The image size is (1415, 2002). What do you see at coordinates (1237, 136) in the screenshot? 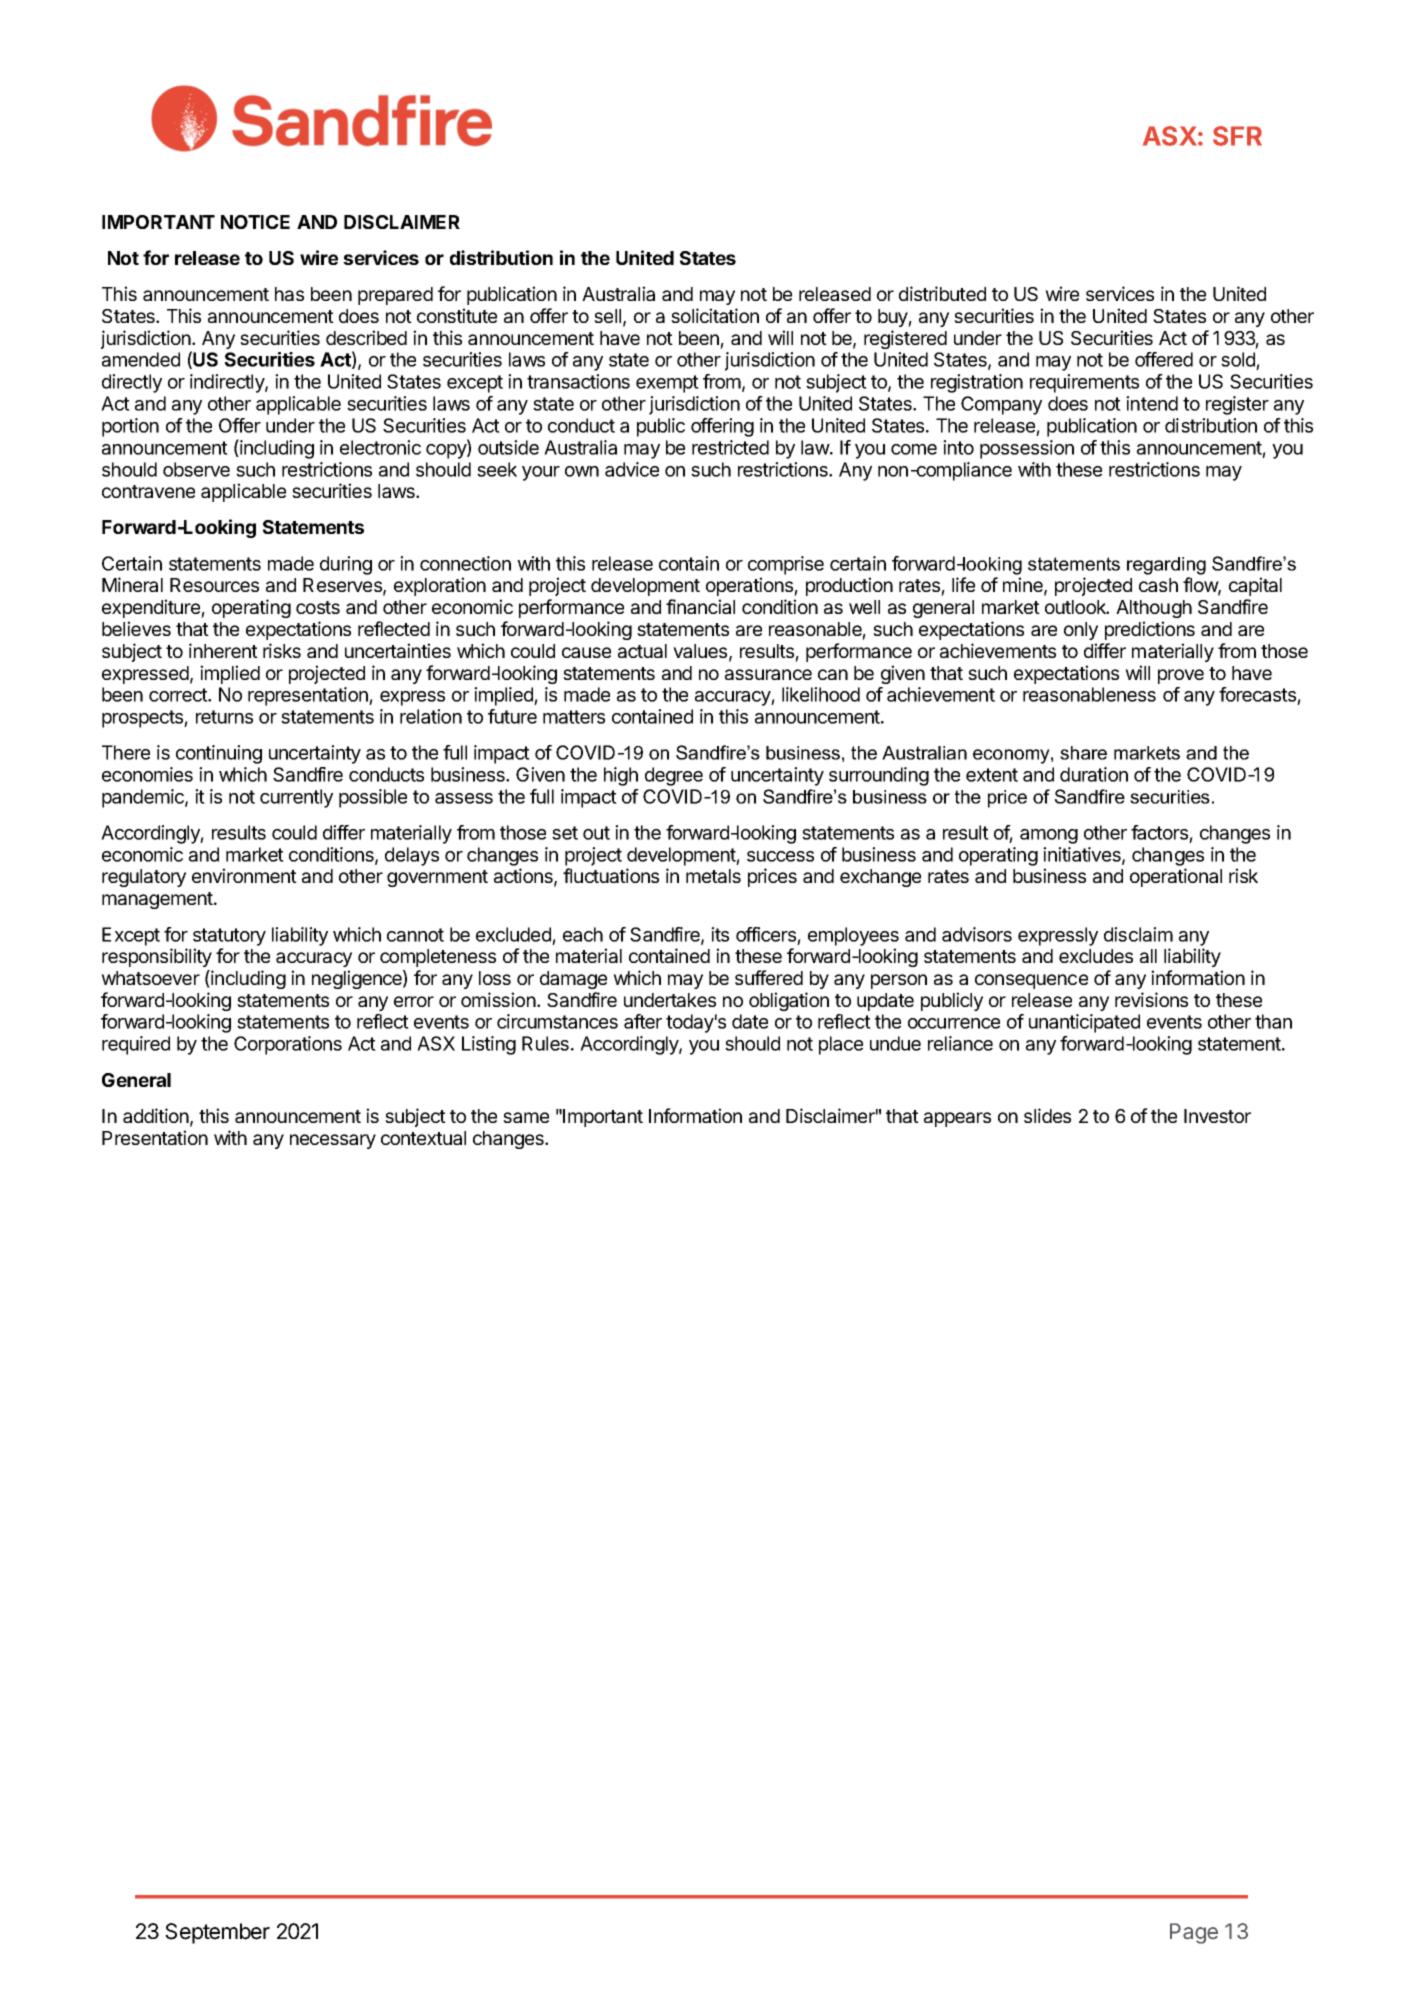
I see `SFR` at bounding box center [1237, 136].
